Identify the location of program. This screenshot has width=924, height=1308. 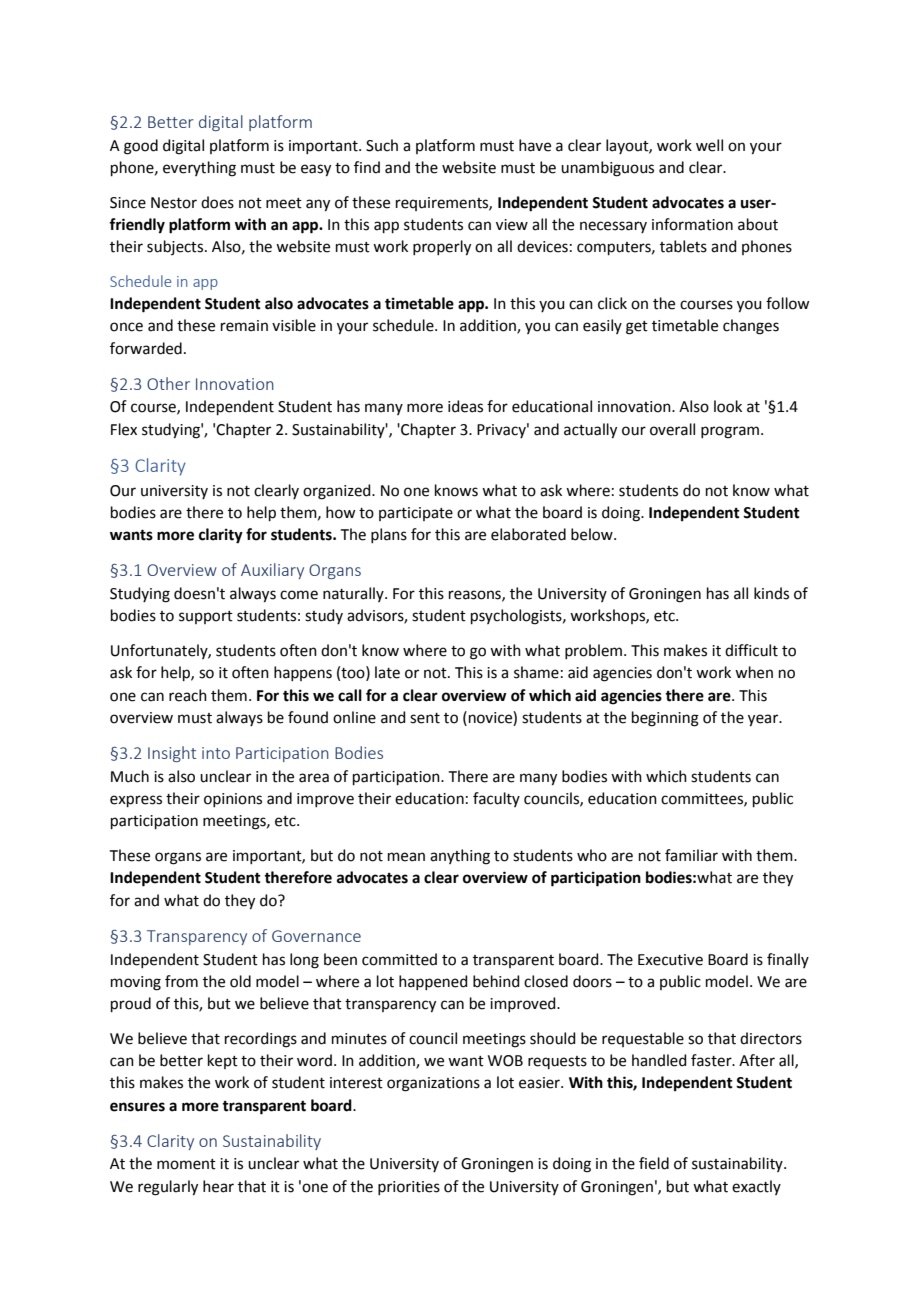
(730, 432).
